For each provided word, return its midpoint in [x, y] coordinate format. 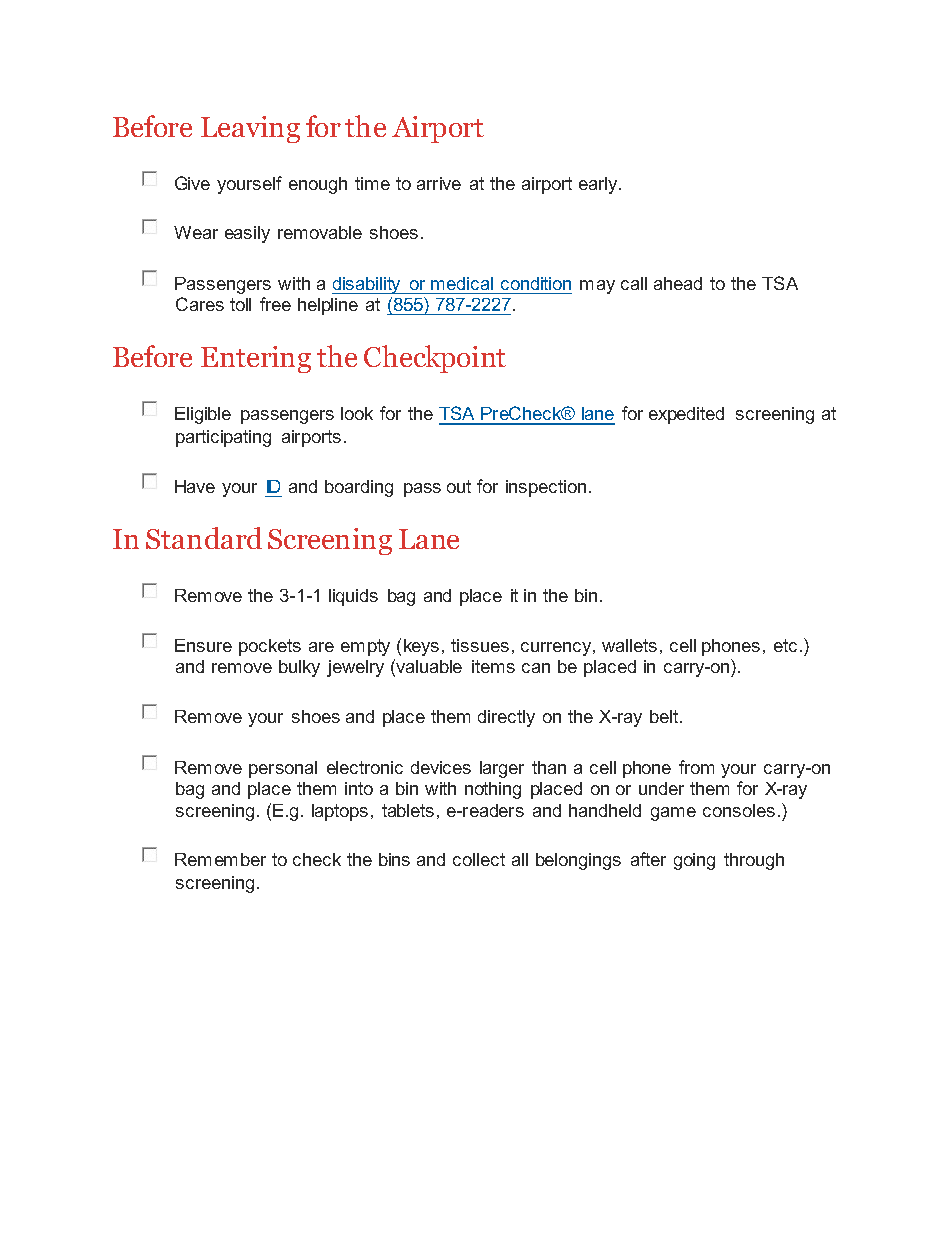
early [599, 185]
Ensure [203, 645]
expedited [686, 415]
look [357, 413]
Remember [220, 859]
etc [785, 645]
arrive [439, 183]
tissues [480, 645]
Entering [256, 359]
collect [479, 859]
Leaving [250, 129]
